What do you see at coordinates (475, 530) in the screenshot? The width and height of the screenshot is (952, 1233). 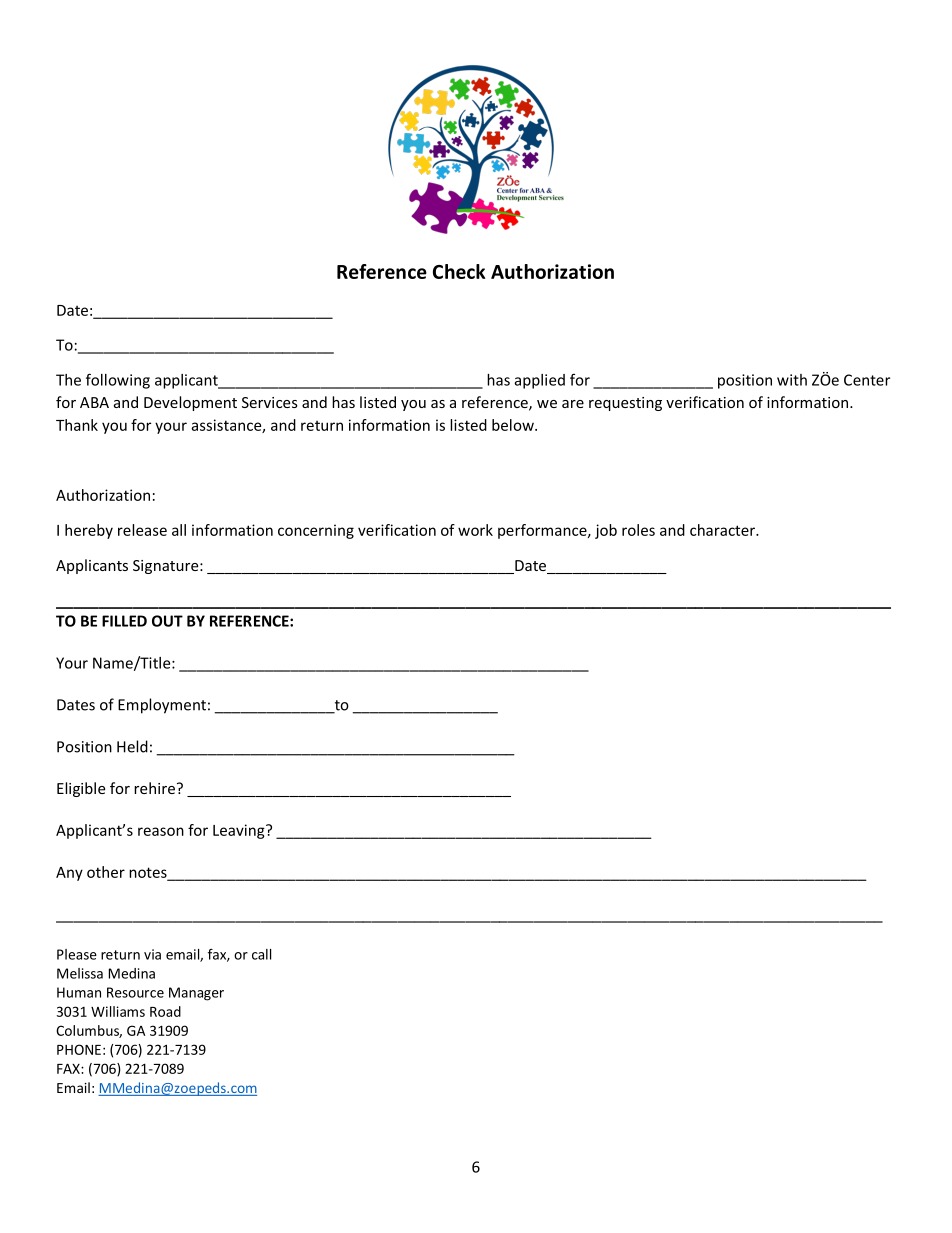 I see `work` at bounding box center [475, 530].
